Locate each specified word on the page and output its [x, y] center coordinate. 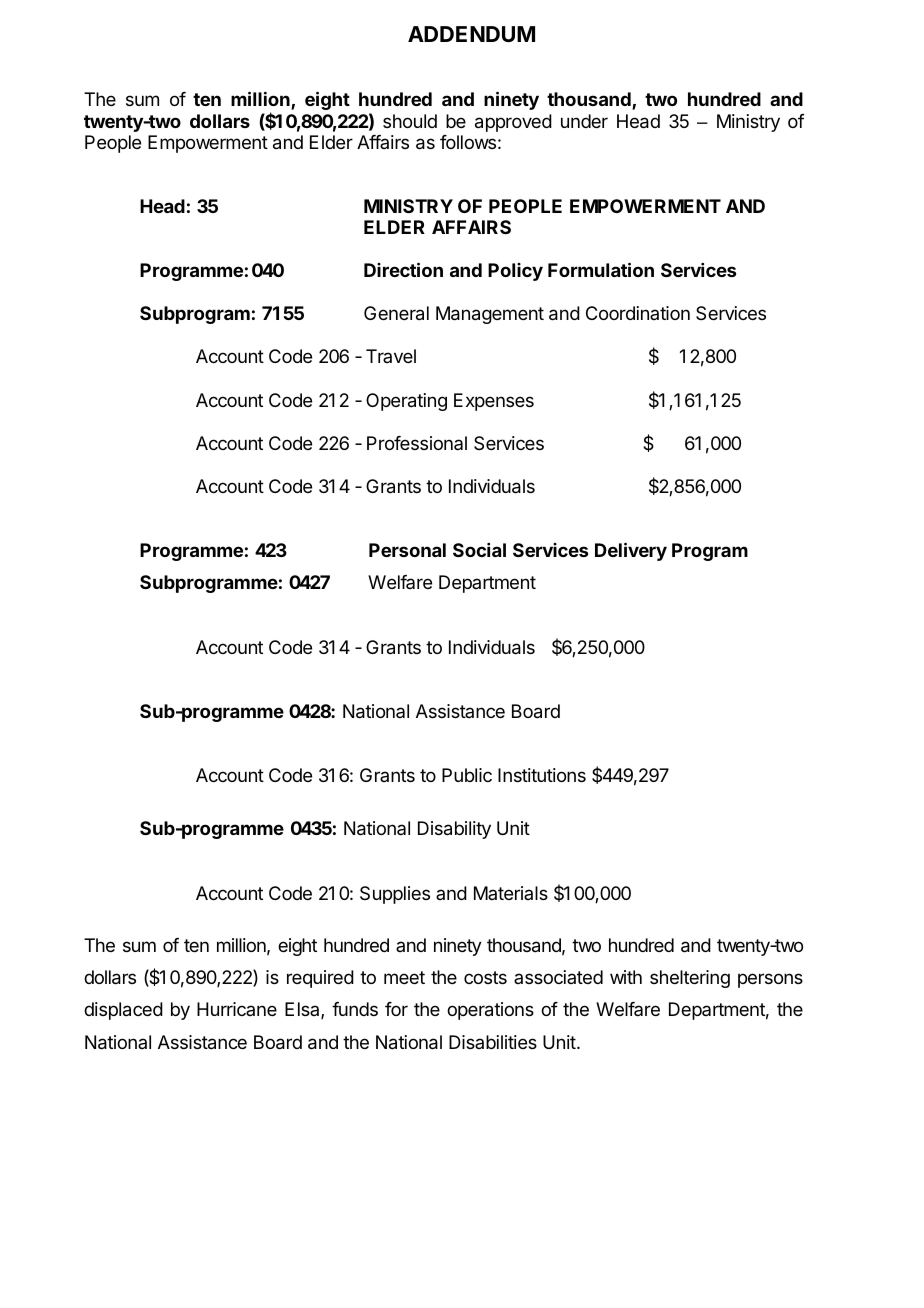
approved [513, 123]
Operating [406, 402]
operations [490, 1011]
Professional [417, 443]
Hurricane [237, 1009]
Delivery [631, 551]
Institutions [542, 775]
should [410, 121]
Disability [454, 830]
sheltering [690, 979]
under [584, 121]
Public [467, 775]
